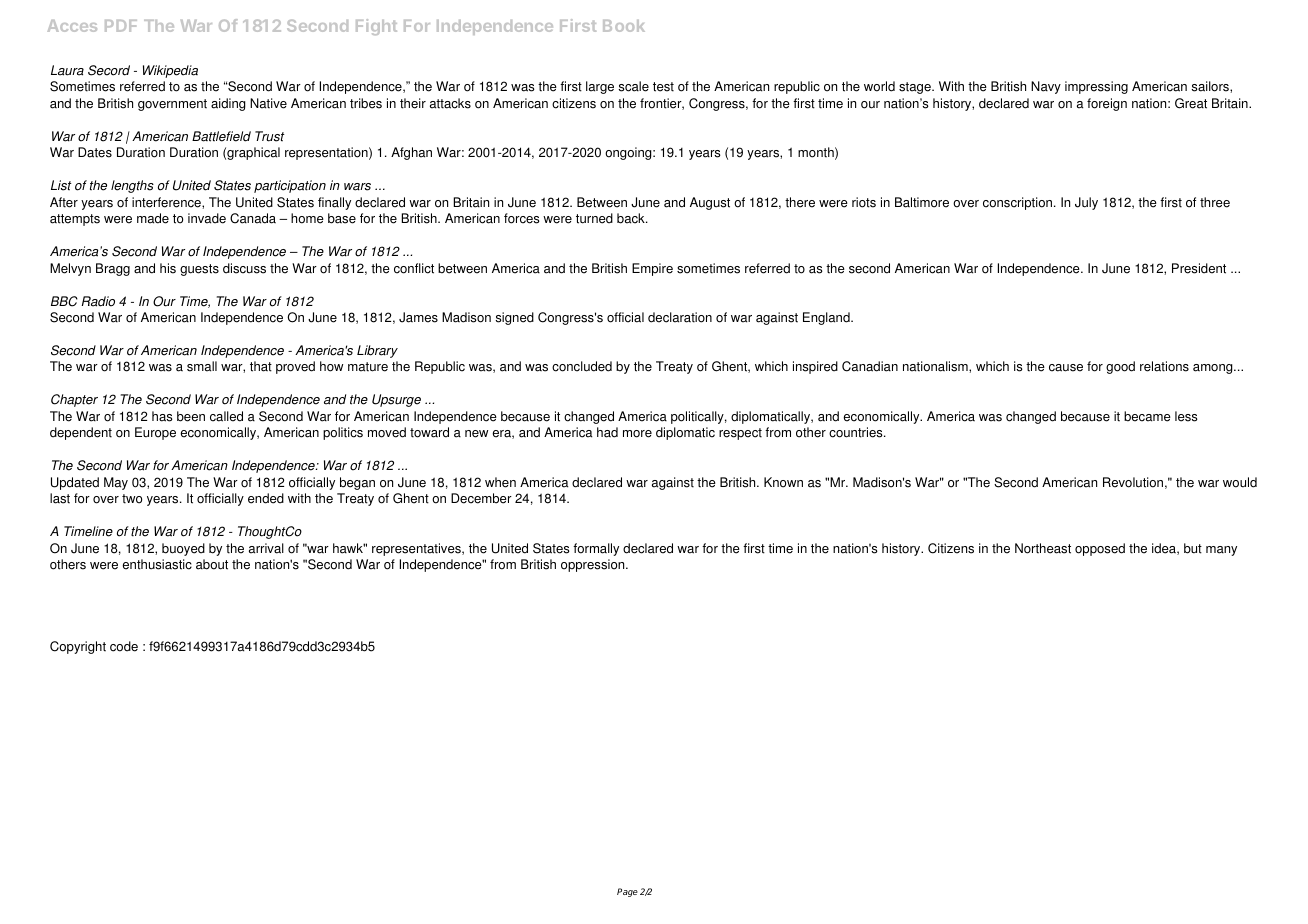  What do you see at coordinates (627, 892) in the document?
I see `Page` at bounding box center [627, 892].
